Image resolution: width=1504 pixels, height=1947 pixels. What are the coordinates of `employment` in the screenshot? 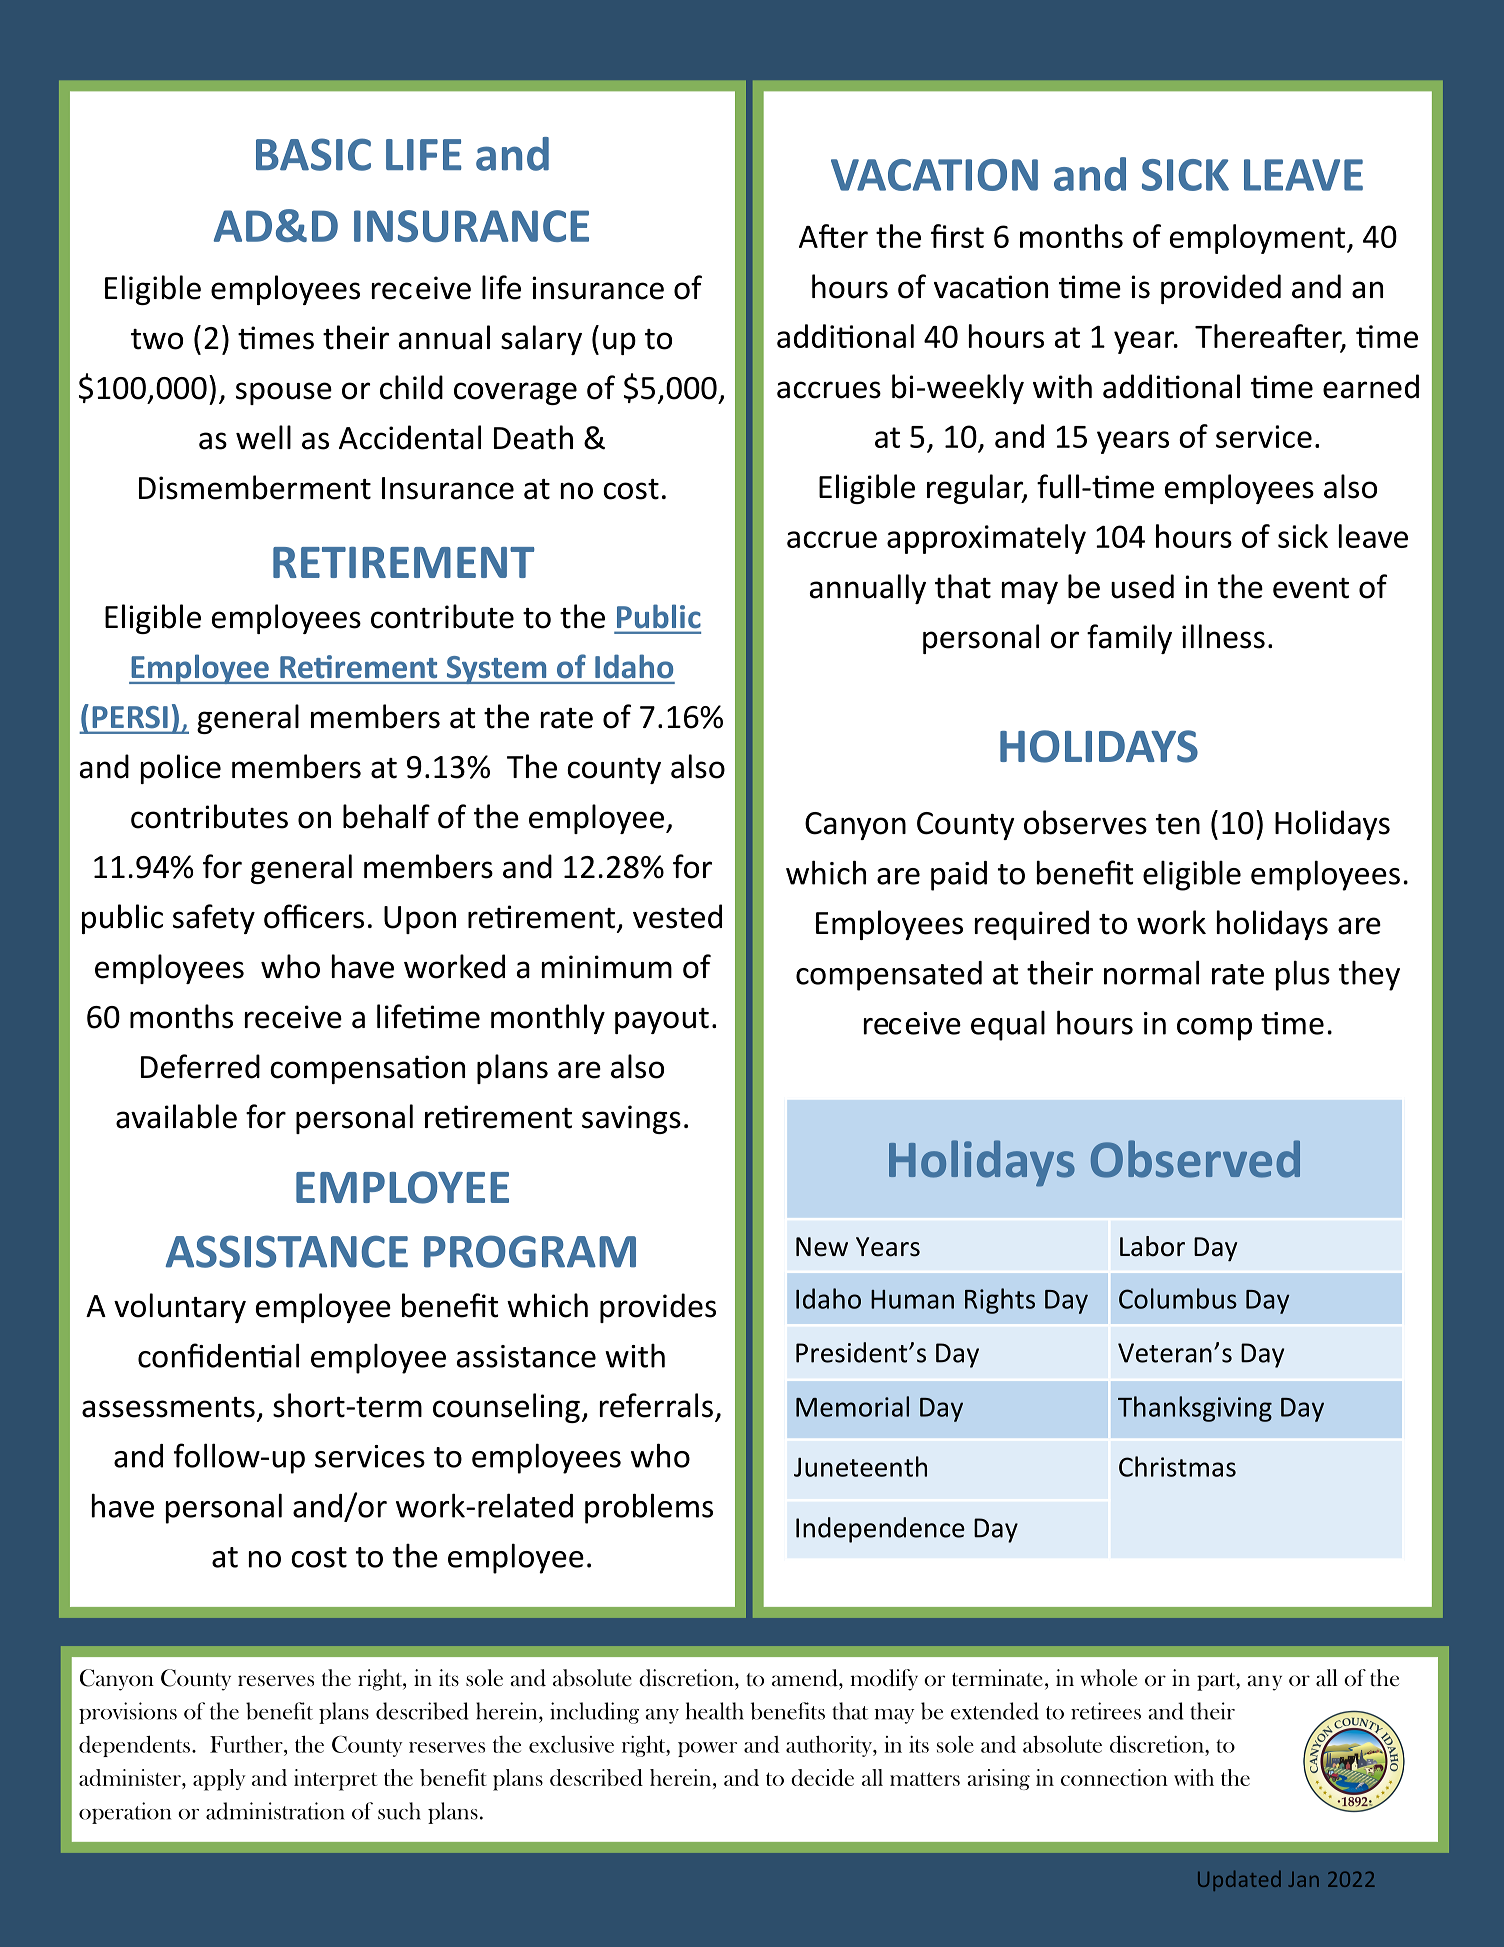 It's located at (1259, 239).
